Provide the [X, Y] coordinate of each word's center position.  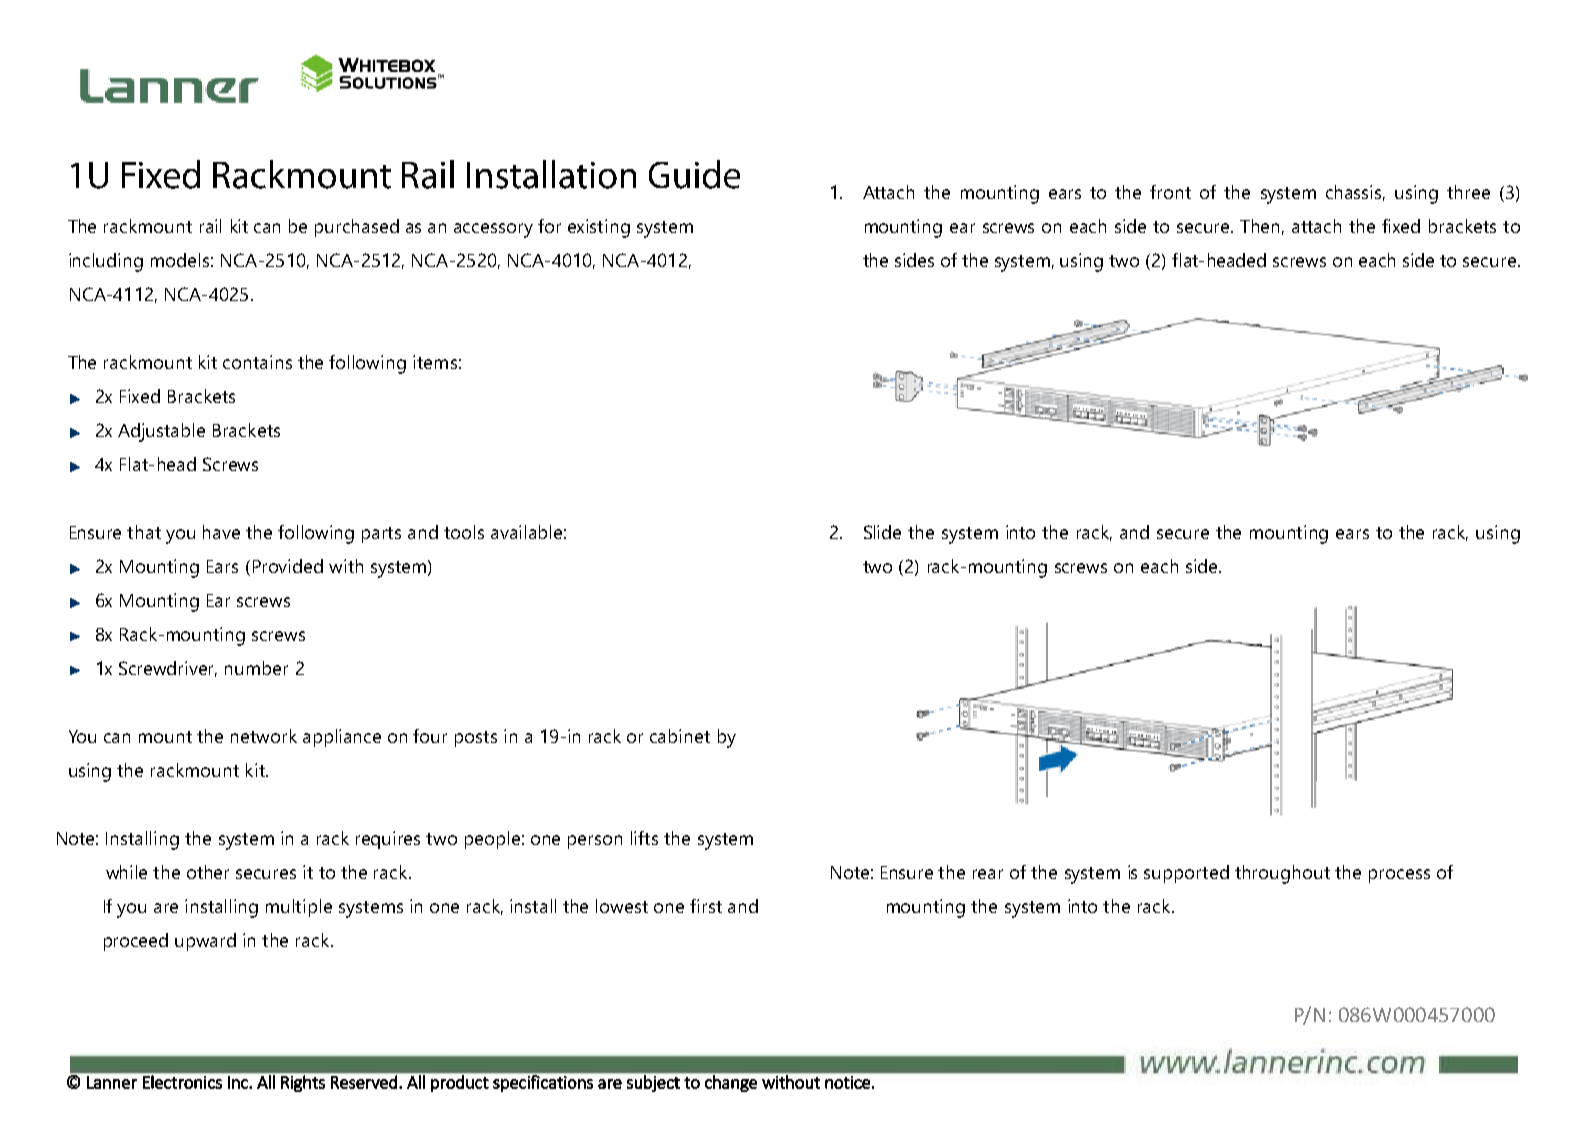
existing [599, 228]
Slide [882, 532]
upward [205, 942]
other [208, 872]
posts [476, 739]
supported [1186, 874]
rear [988, 874]
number [256, 668]
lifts [644, 838]
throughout [1282, 874]
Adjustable [161, 432]
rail [210, 226]
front [1170, 192]
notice [847, 1082]
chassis [1355, 193]
